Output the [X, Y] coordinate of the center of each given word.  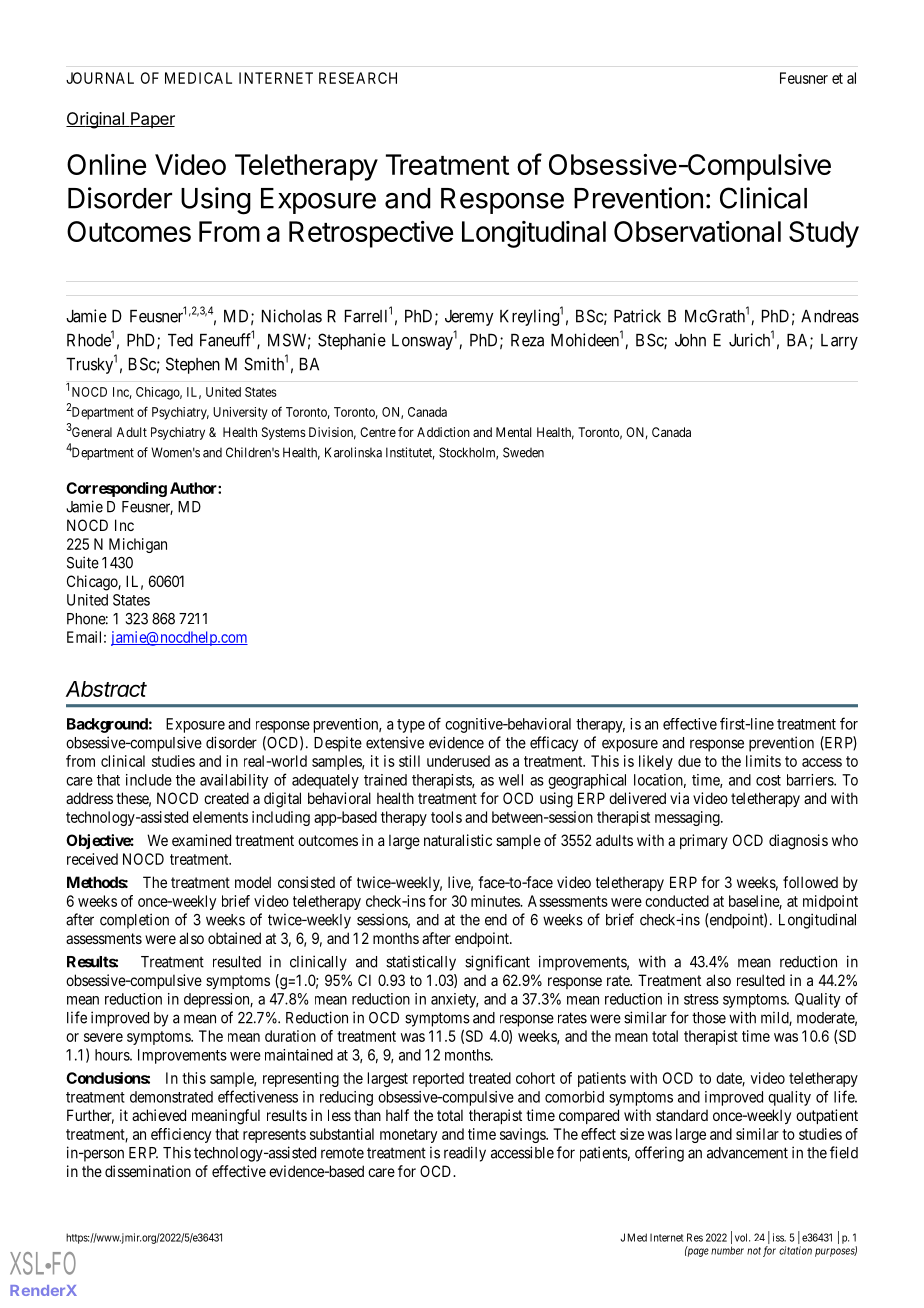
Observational [697, 231]
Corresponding [116, 489]
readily [465, 1154]
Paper [152, 120]
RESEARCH [358, 78]
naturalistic [458, 840]
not [754, 1251]
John [690, 340]
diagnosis [798, 842]
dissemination [148, 1171]
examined [201, 840]
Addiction [443, 432]
